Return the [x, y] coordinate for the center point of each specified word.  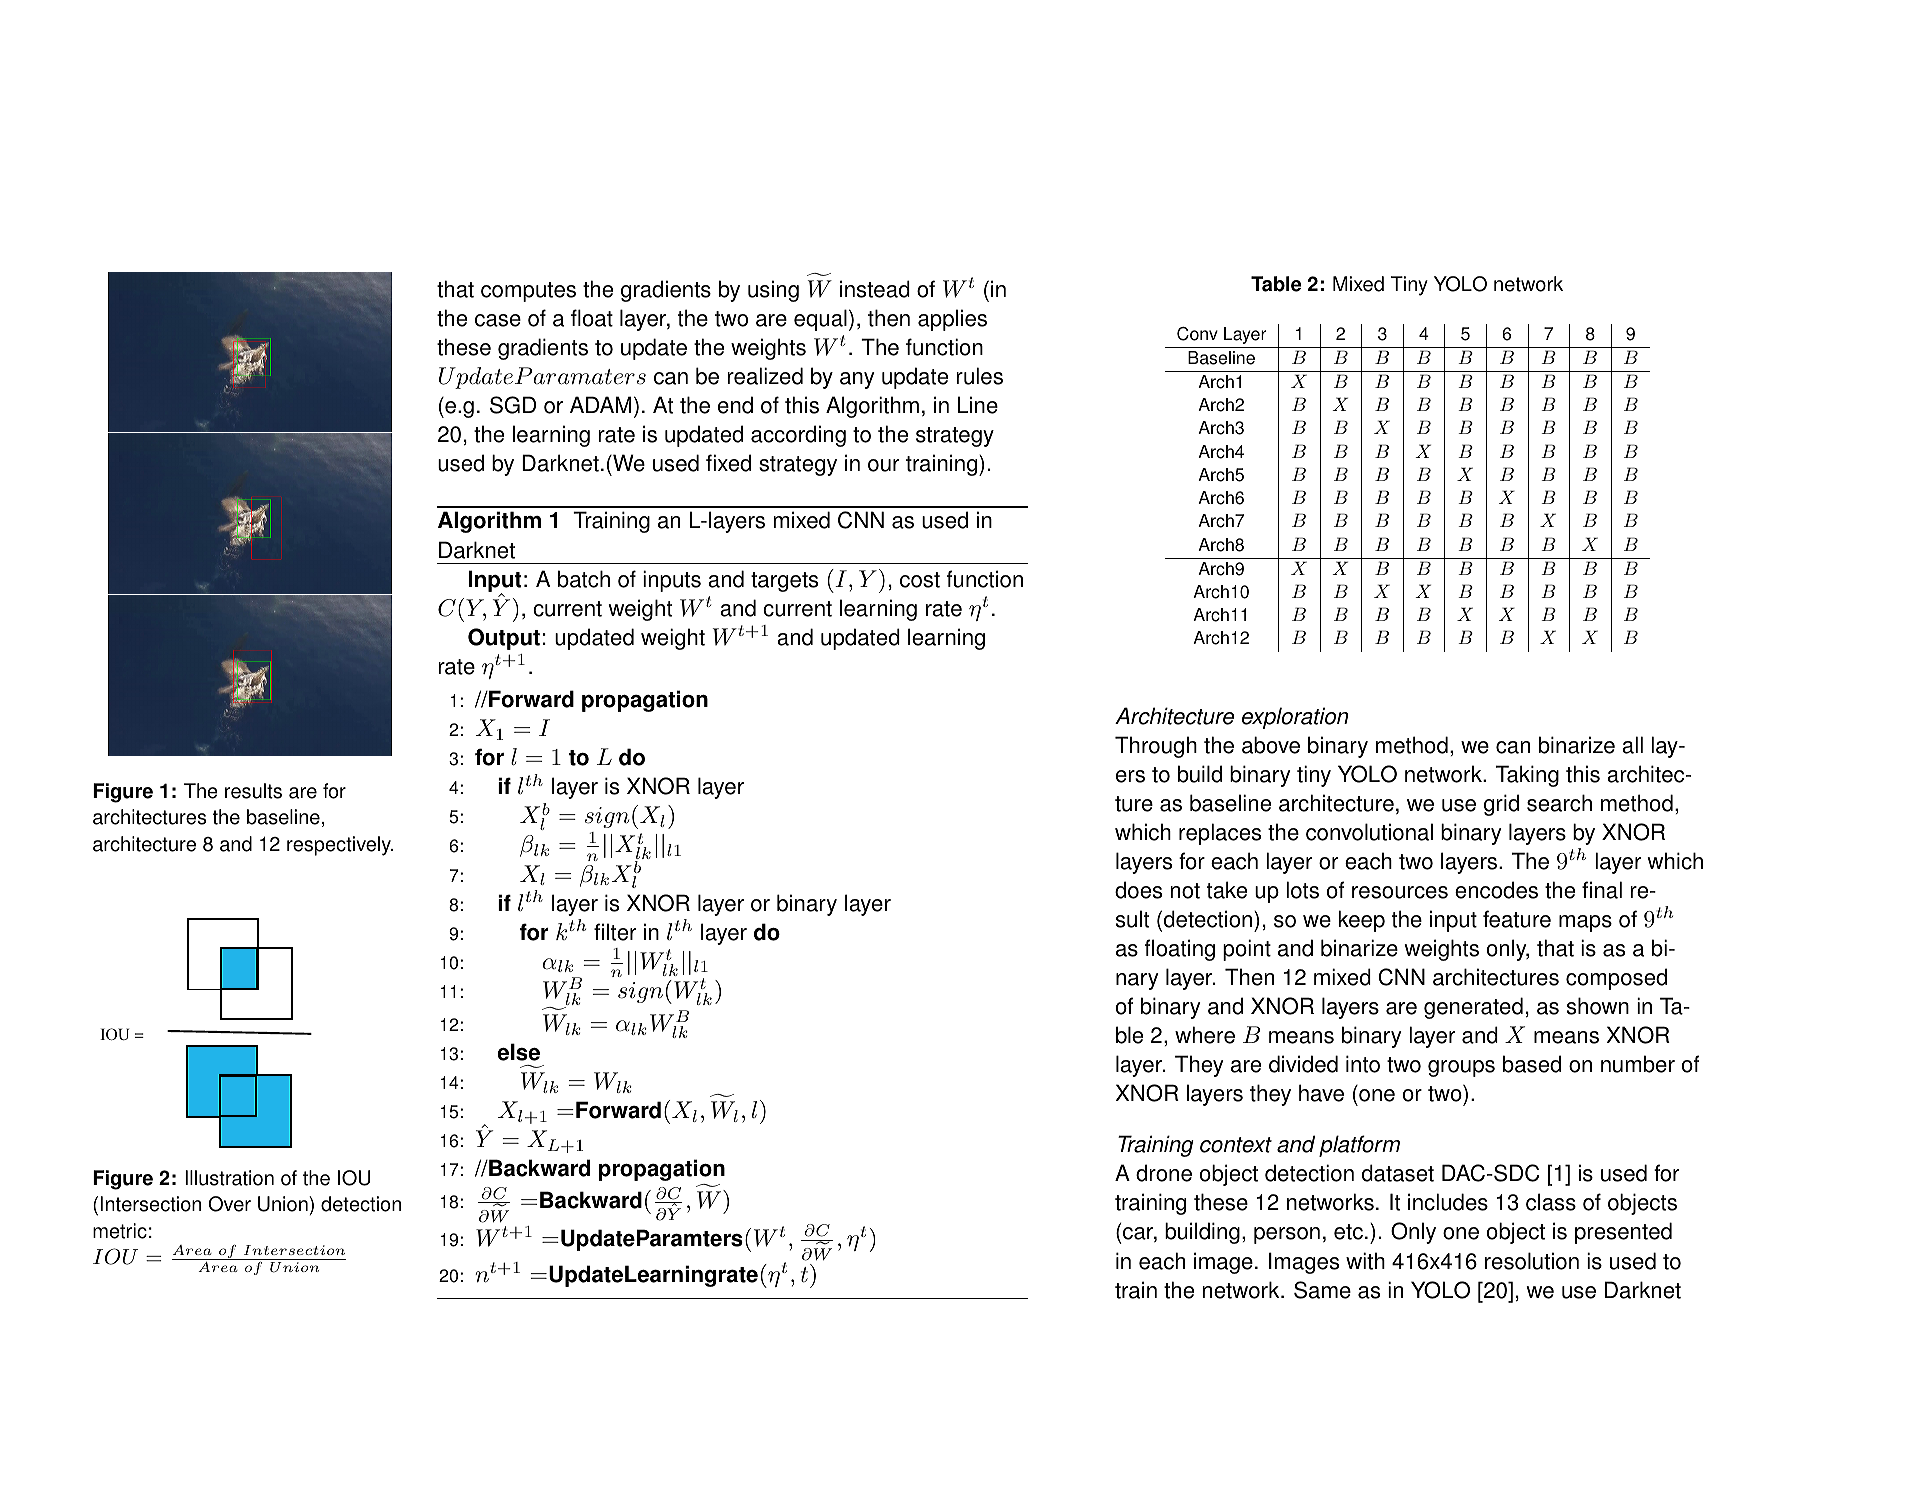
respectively [340, 846]
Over [229, 1204]
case [498, 320]
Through [1156, 747]
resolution [1532, 1261]
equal [820, 320]
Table [1276, 284]
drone [1164, 1173]
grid [1501, 805]
